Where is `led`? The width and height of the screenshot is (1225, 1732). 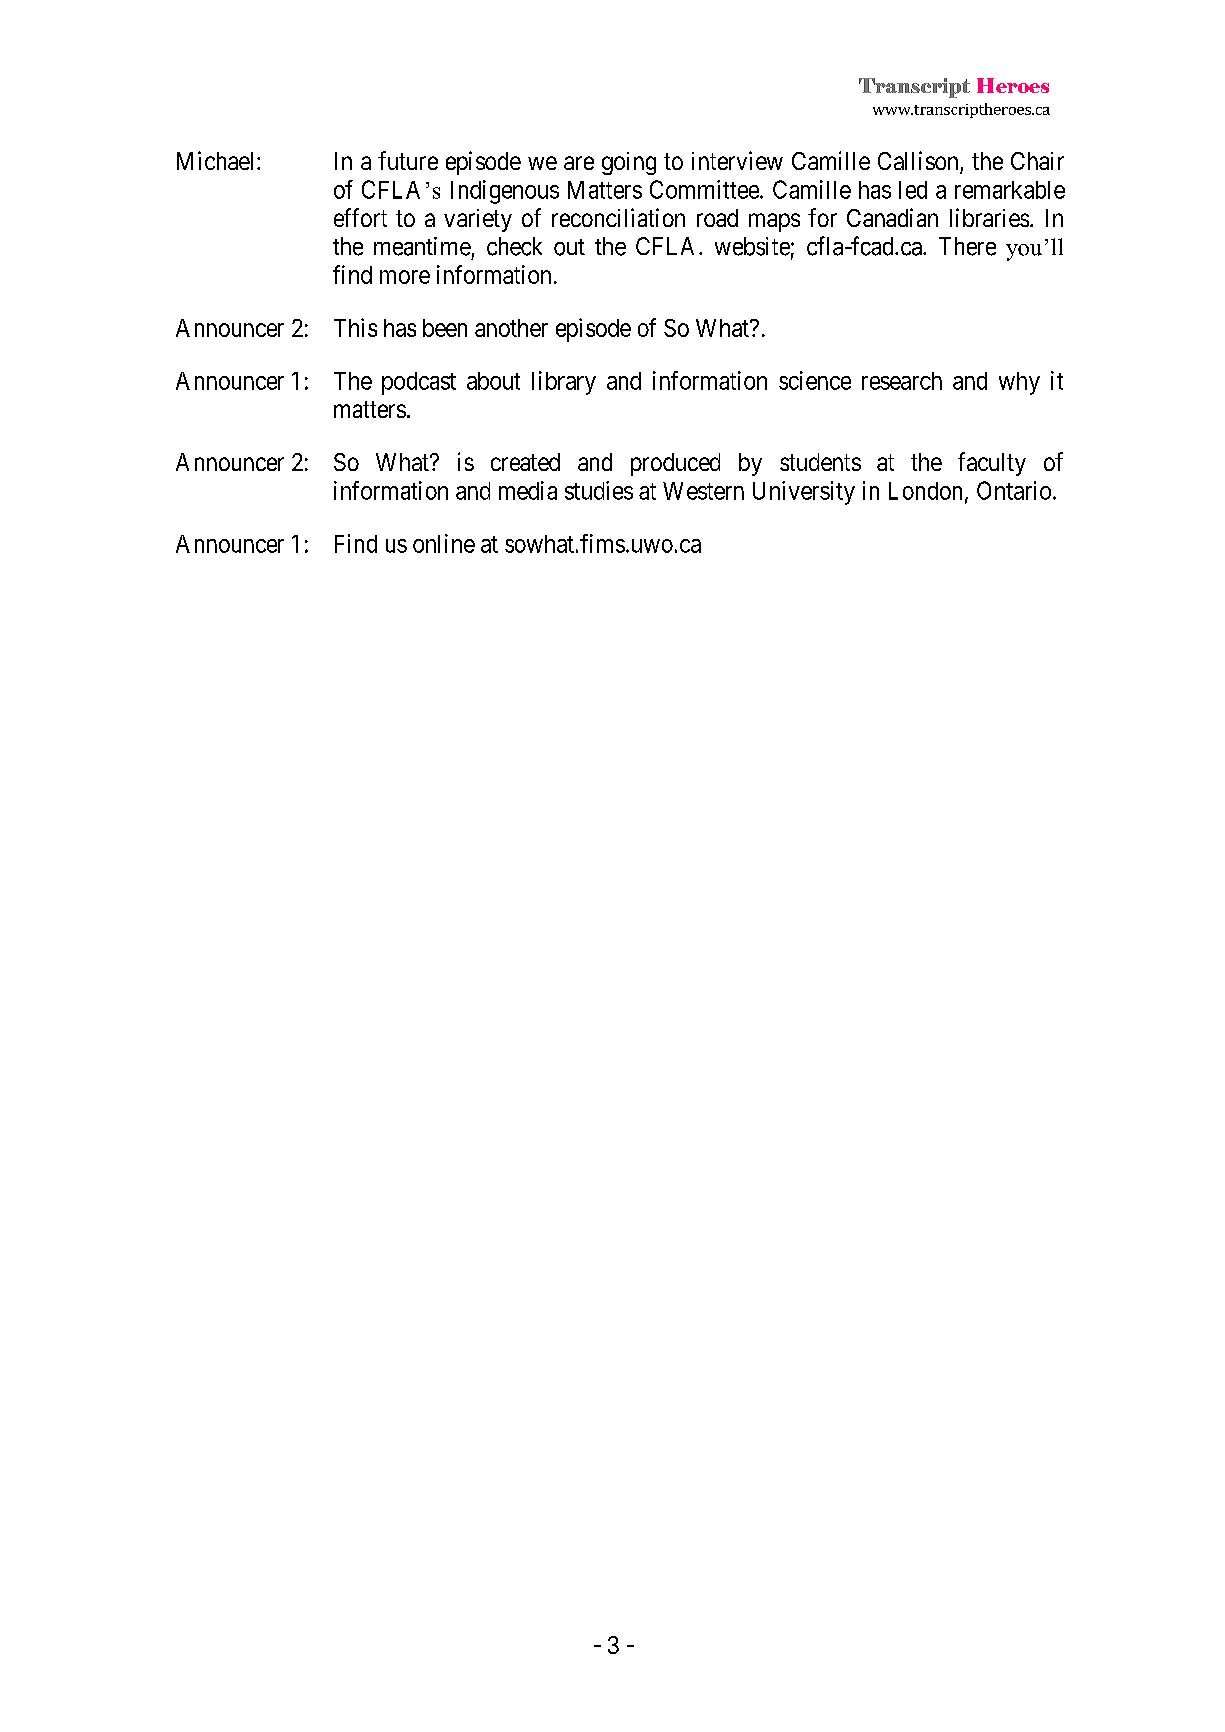 led is located at coordinates (913, 190).
